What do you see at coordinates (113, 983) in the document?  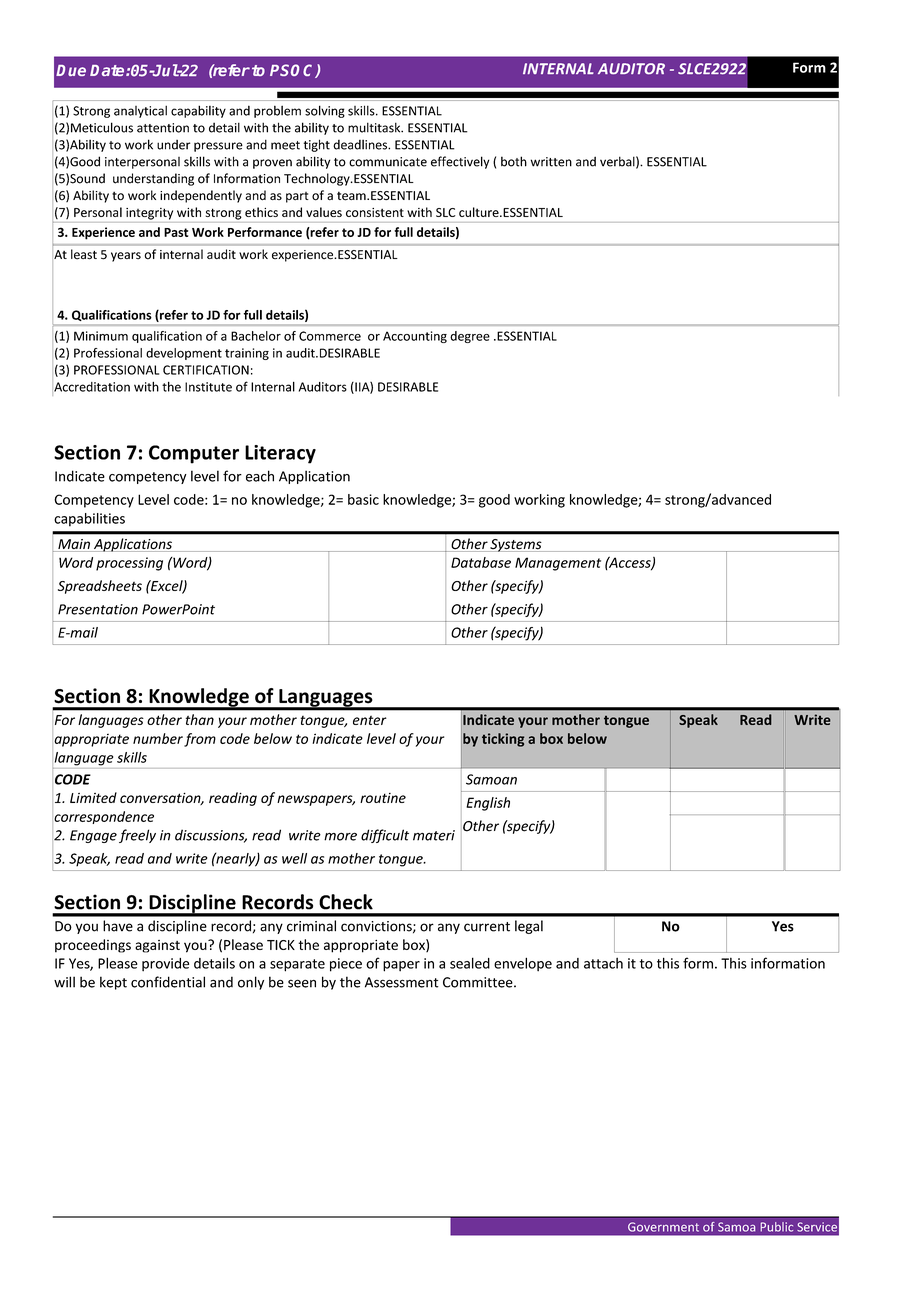 I see `kept` at bounding box center [113, 983].
